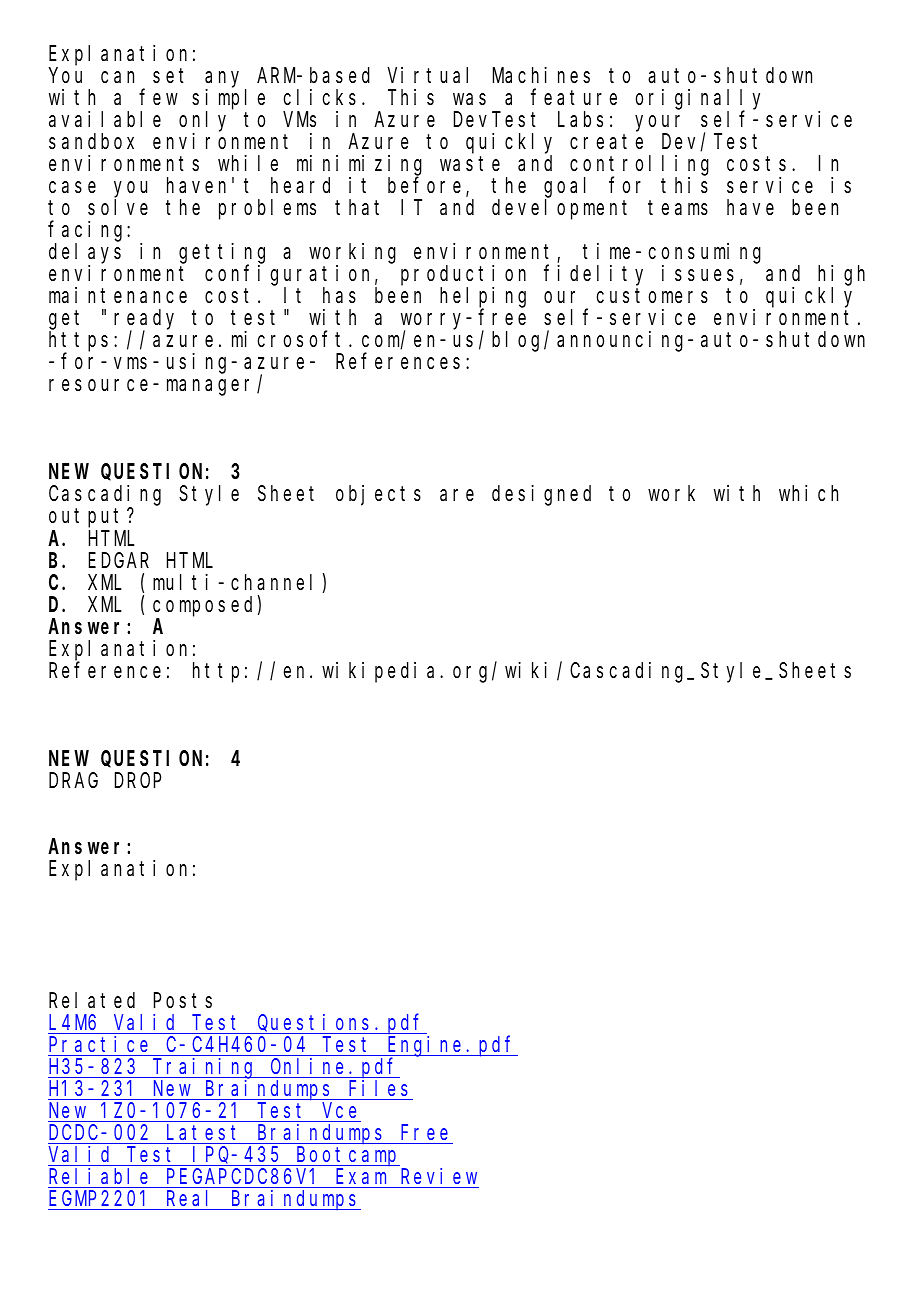  I want to click on DROP, so click(138, 780).
